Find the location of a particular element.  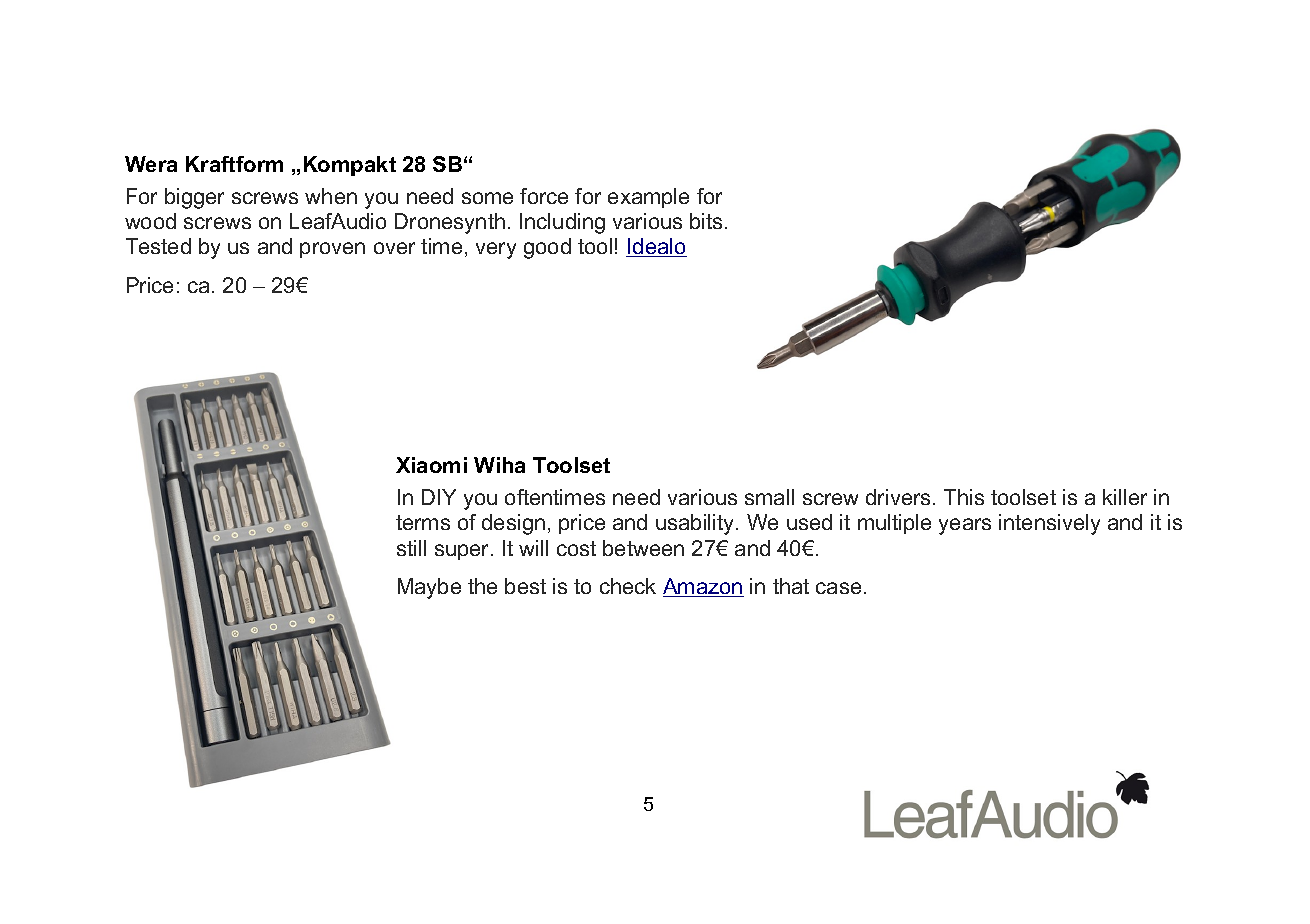

drivers is located at coordinates (898, 497).
